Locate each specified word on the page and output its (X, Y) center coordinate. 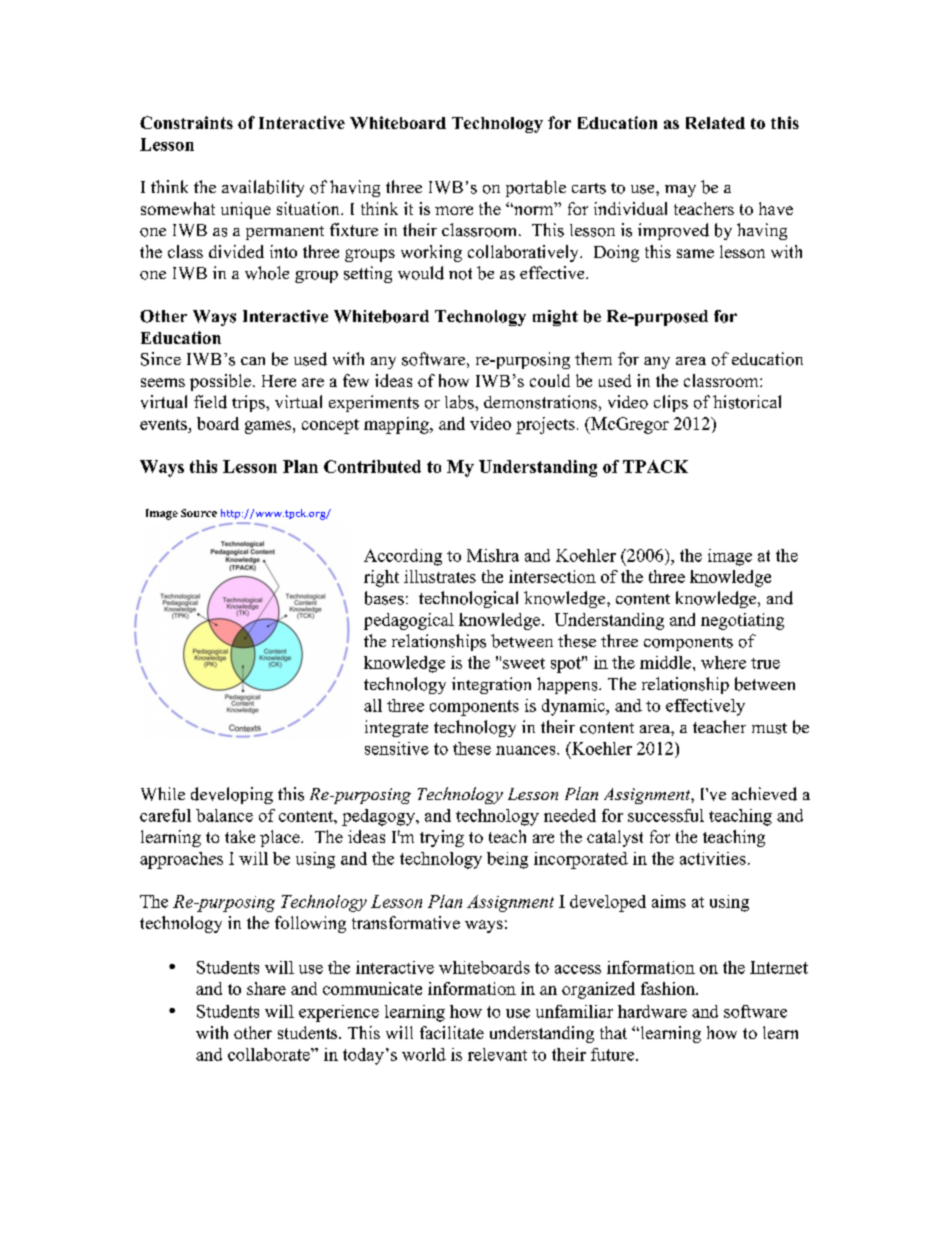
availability (263, 188)
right (381, 578)
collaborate (270, 1054)
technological (468, 599)
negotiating (742, 621)
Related (715, 123)
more (454, 210)
